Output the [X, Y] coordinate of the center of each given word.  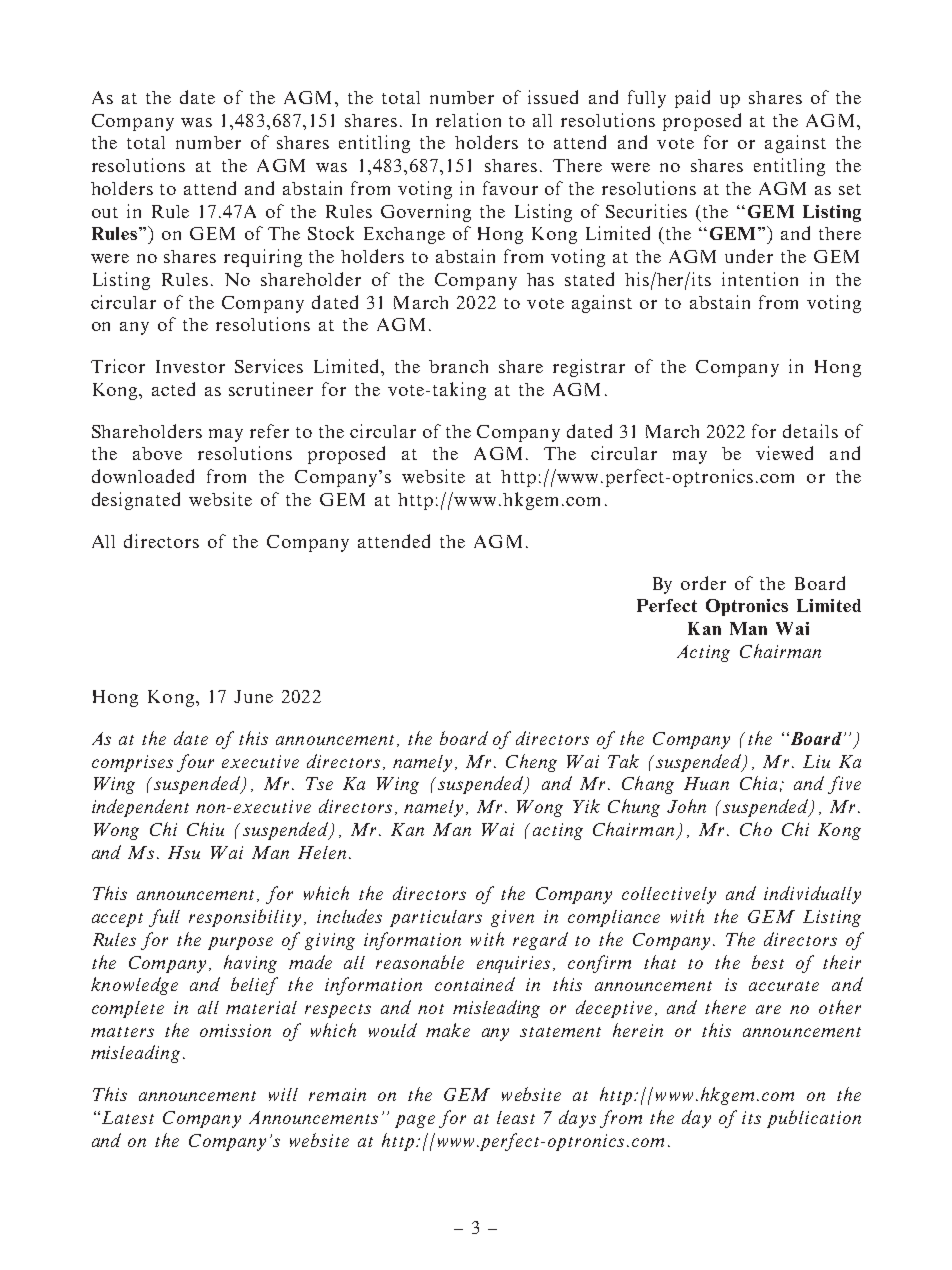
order [703, 583]
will [283, 1094]
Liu [816, 761]
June [253, 696]
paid [692, 99]
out [105, 212]
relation [468, 120]
